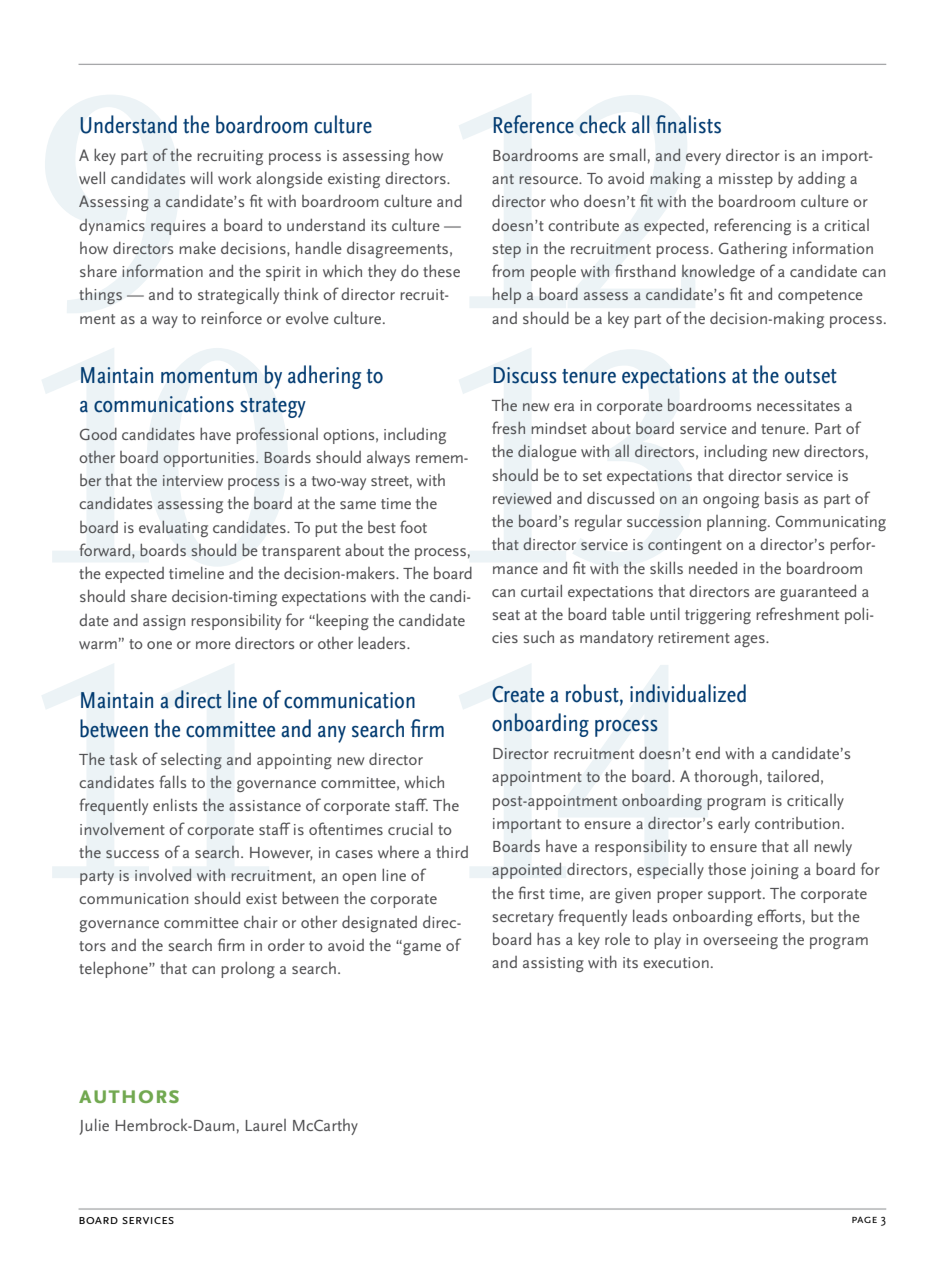 The height and width of the screenshot is (1270, 952). Describe the element at coordinates (507, 296) in the screenshot. I see `help` at that location.
